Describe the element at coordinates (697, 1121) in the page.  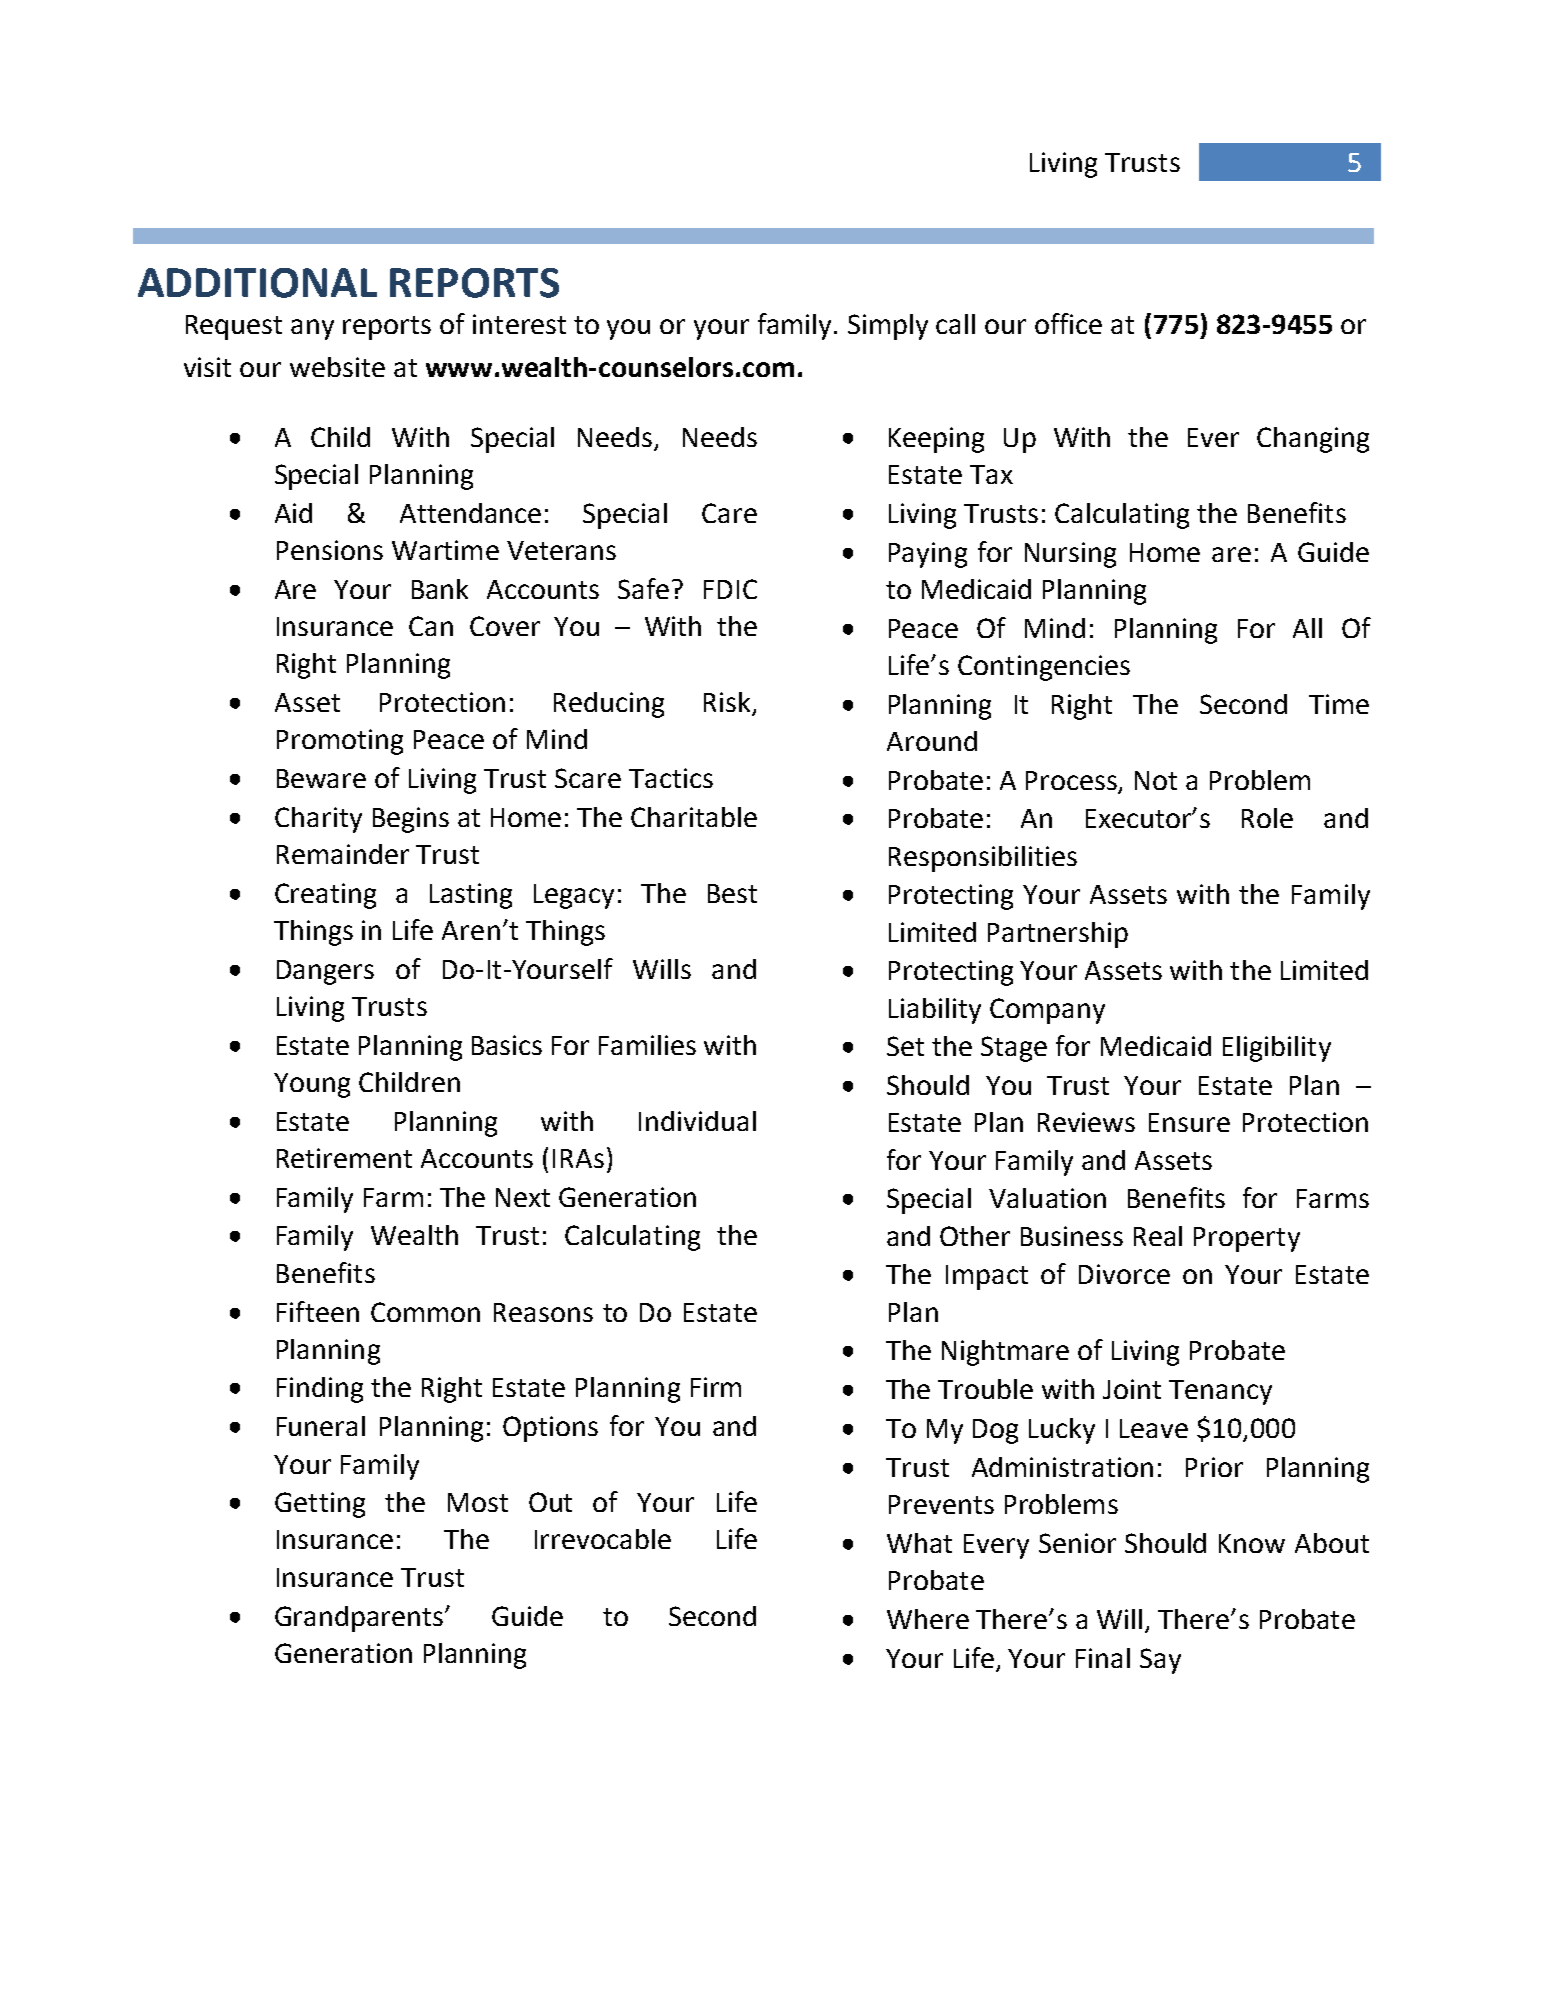
I see `Individual` at that location.
